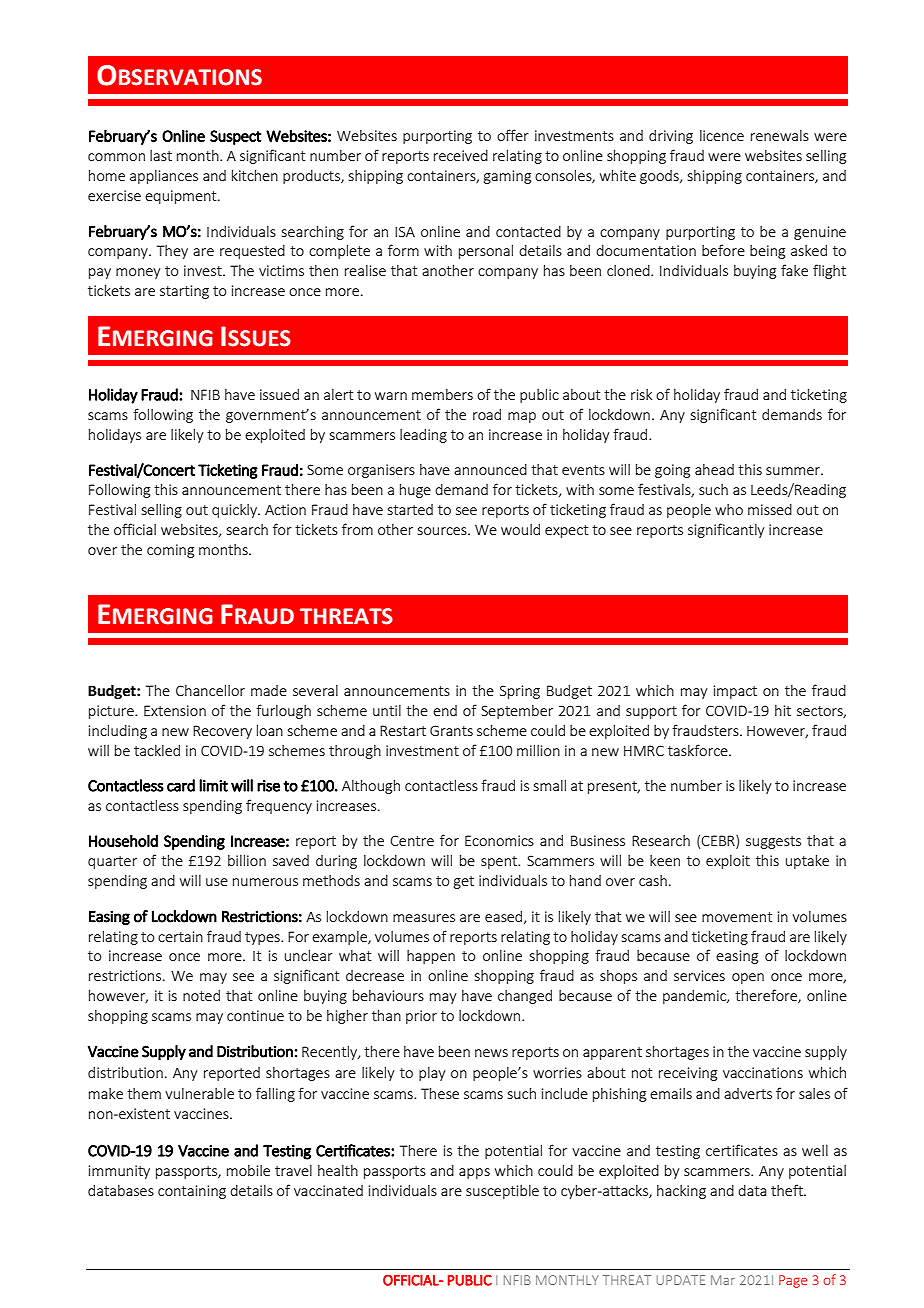  Describe the element at coordinates (729, 509) in the document. I see `who` at that location.
